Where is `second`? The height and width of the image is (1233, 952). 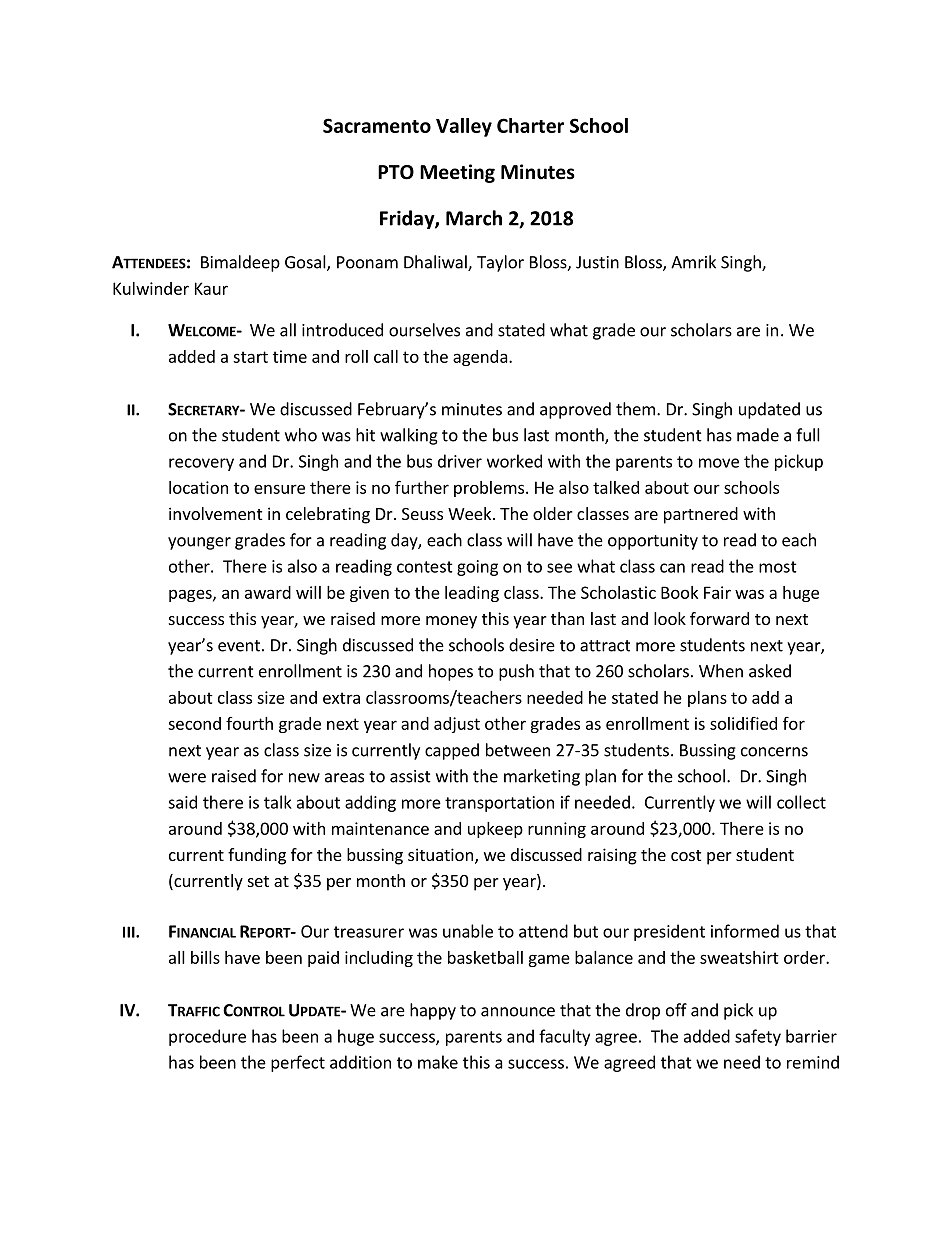
second is located at coordinates (194, 723).
